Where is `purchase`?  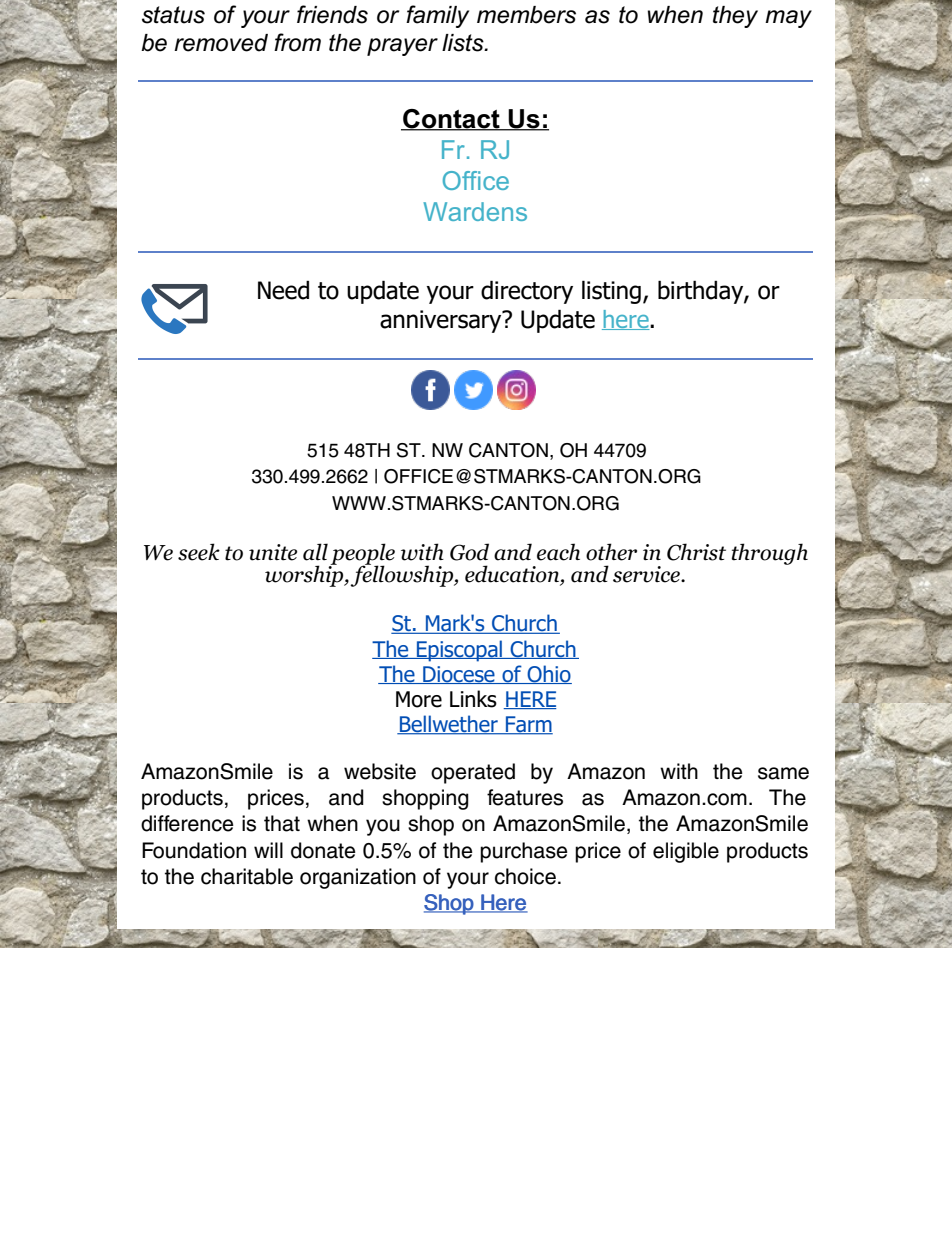 purchase is located at coordinates (524, 852).
